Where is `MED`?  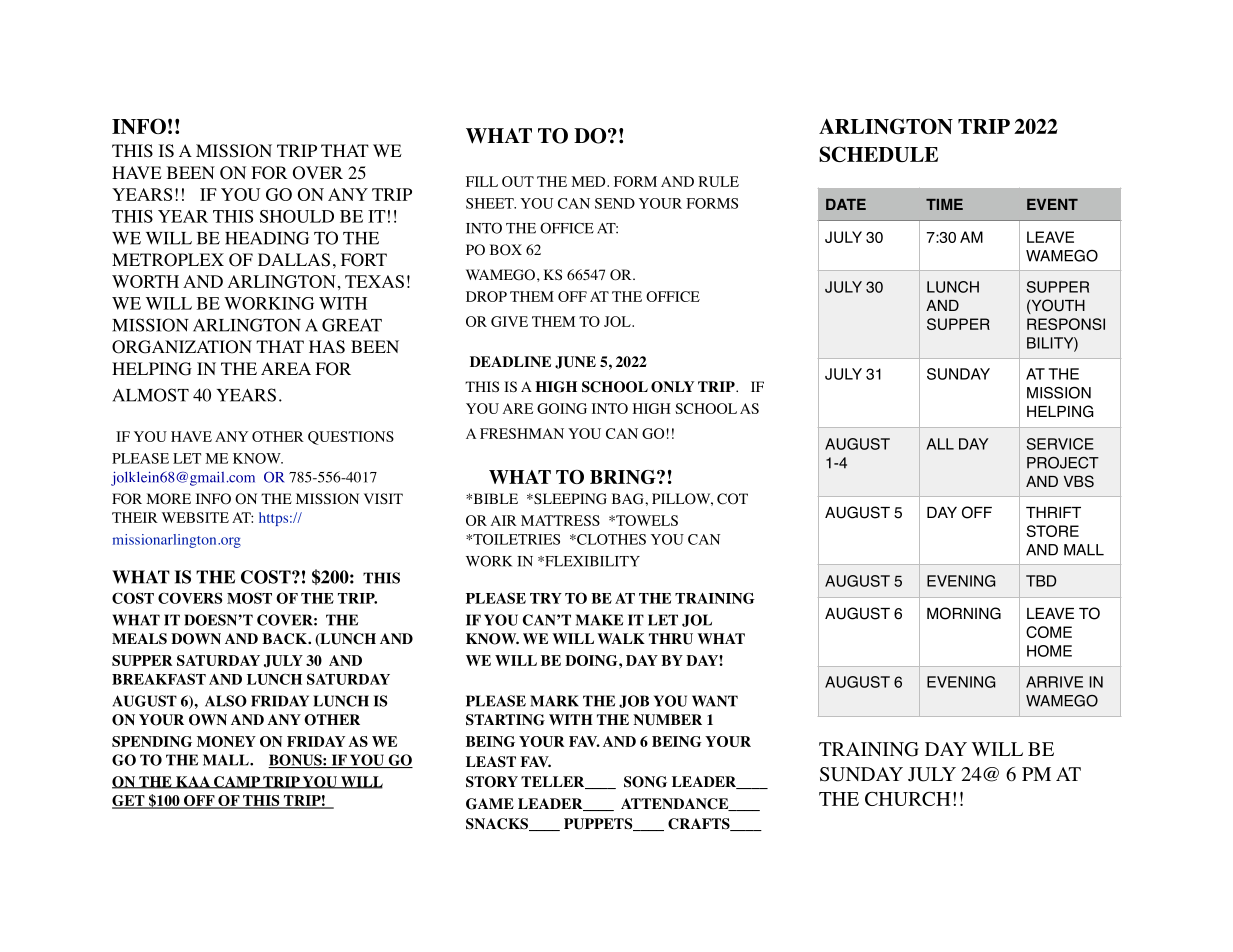 MED is located at coordinates (589, 181).
